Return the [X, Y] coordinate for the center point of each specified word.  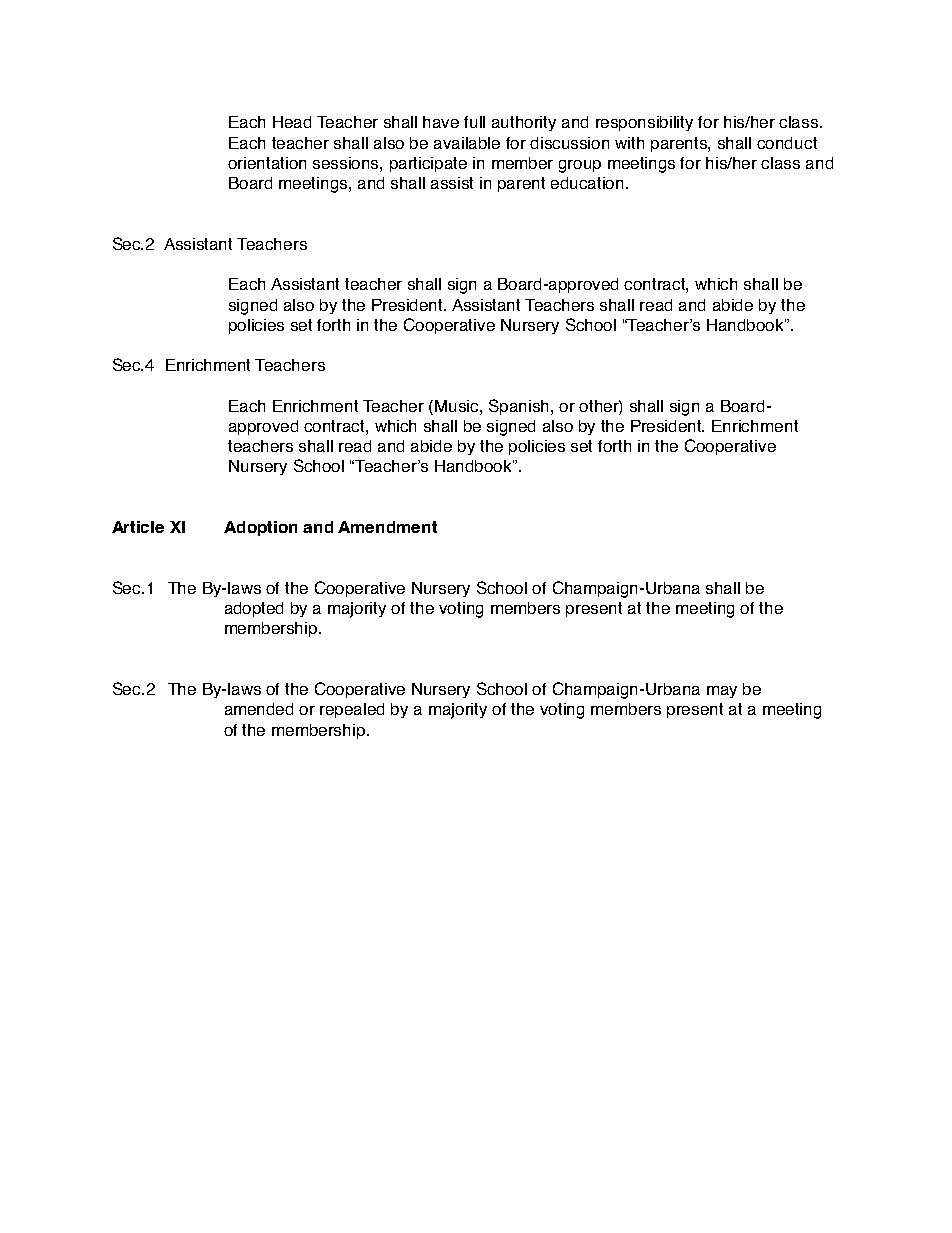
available [467, 143]
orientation [267, 163]
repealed [352, 710]
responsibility [644, 123]
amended [259, 709]
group [580, 166]
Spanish [520, 407]
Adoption [260, 528]
